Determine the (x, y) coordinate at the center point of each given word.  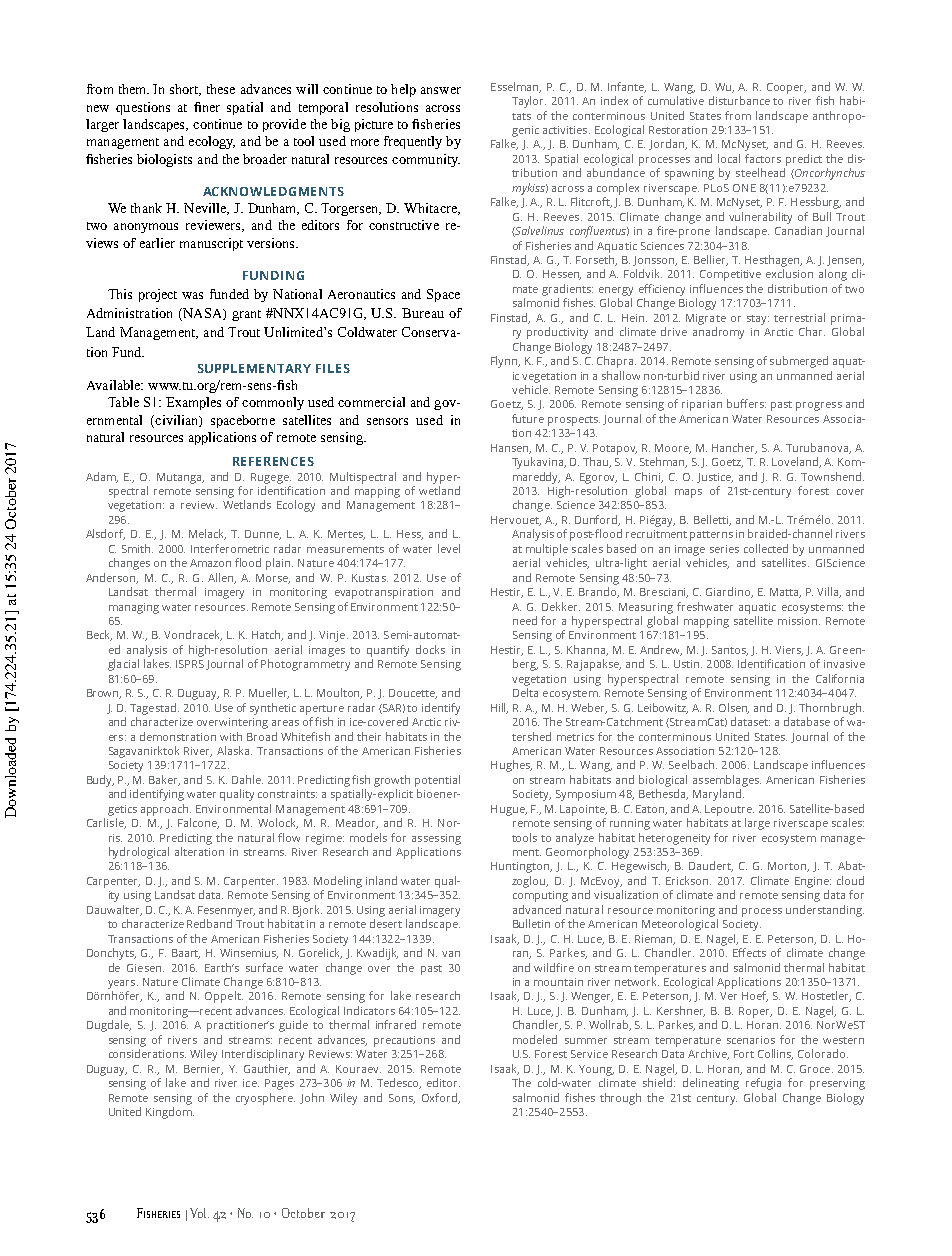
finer (207, 107)
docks (430, 649)
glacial (123, 665)
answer (441, 90)
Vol (199, 1213)
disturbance (739, 100)
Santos (730, 651)
